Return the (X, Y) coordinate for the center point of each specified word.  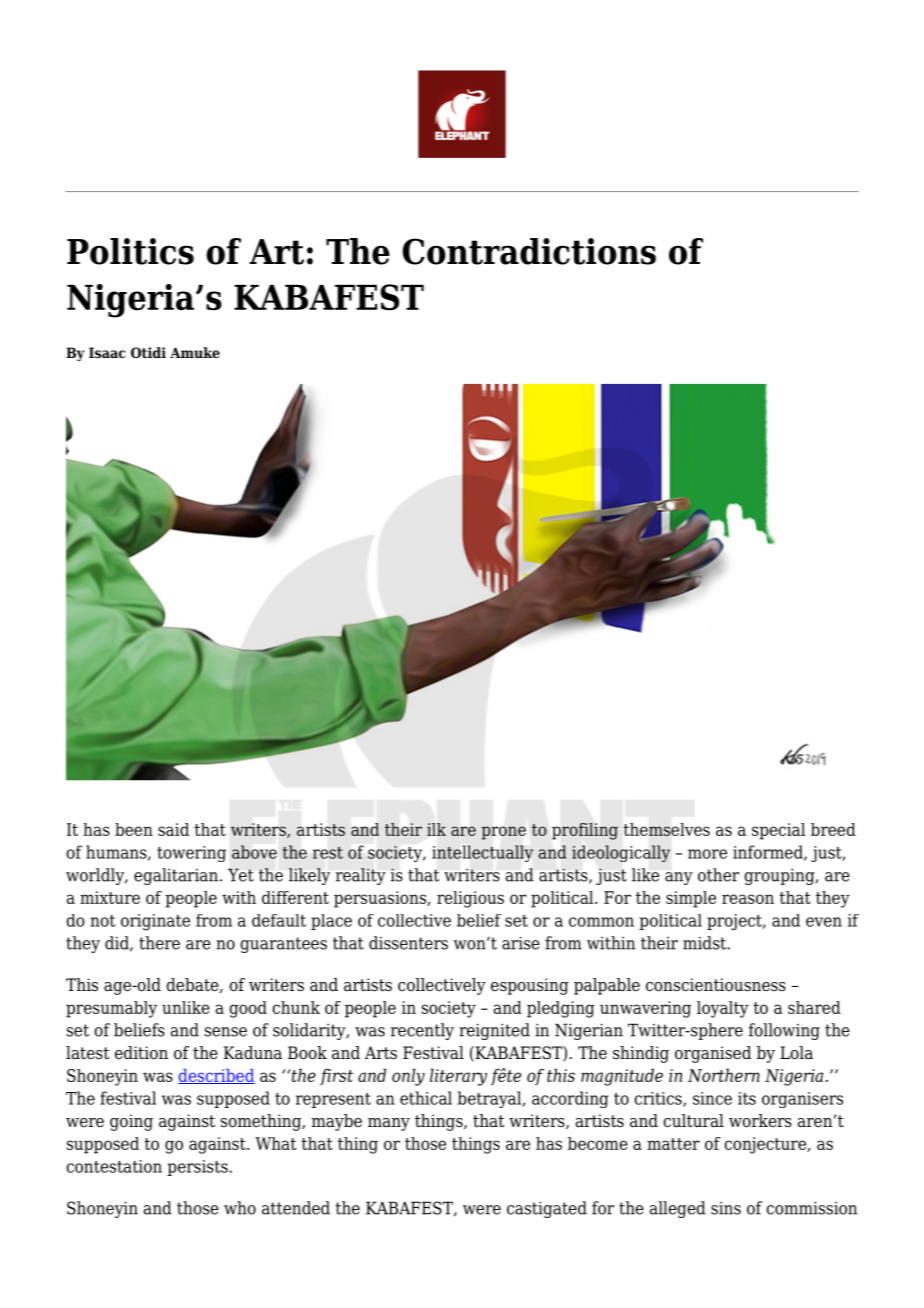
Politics (130, 251)
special (778, 831)
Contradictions (529, 251)
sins (726, 1208)
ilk (436, 829)
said (173, 829)
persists (198, 1168)
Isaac (107, 352)
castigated (547, 1209)
